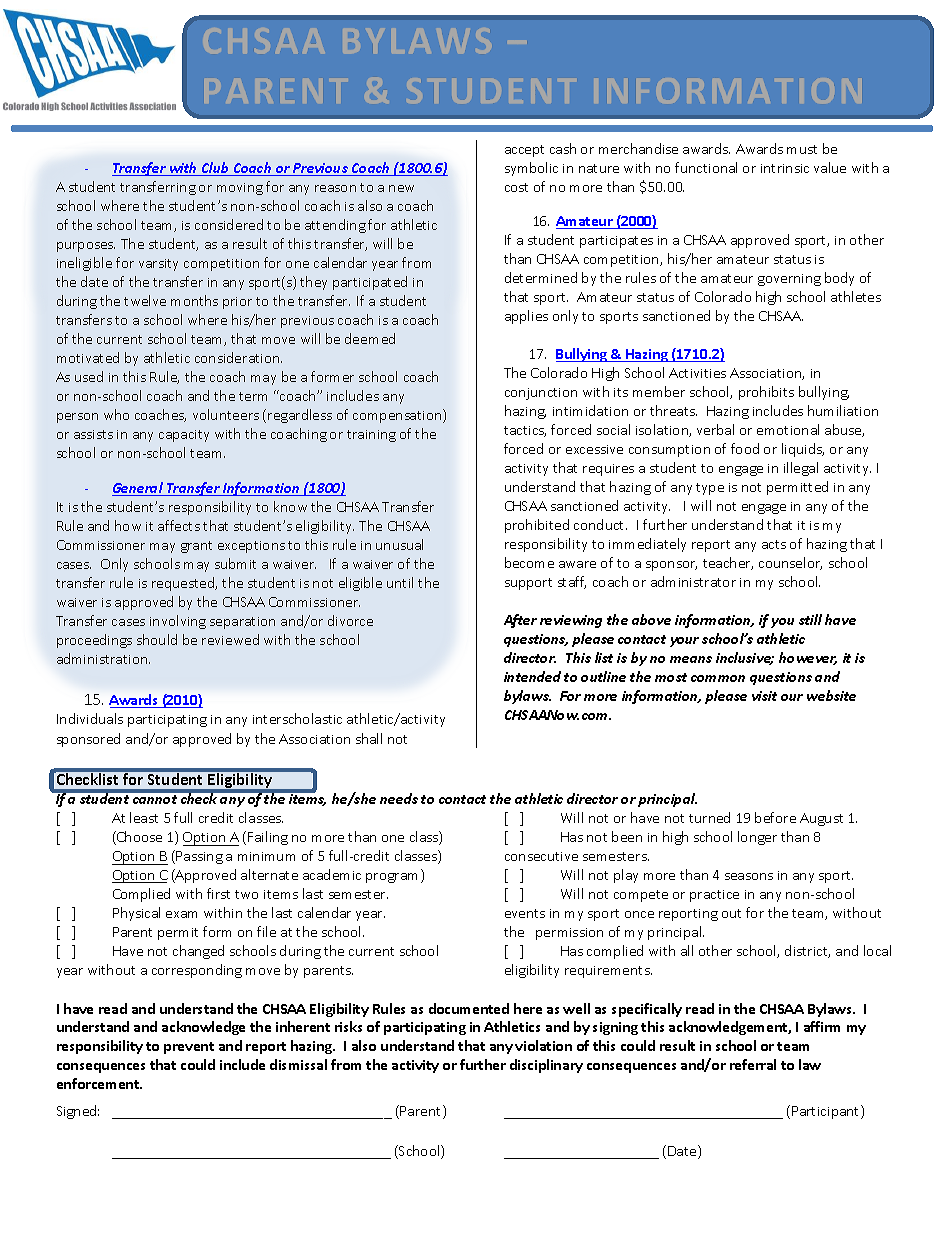 The image size is (952, 1233). Describe the element at coordinates (199, 857) in the screenshot. I see `Passing` at that location.
